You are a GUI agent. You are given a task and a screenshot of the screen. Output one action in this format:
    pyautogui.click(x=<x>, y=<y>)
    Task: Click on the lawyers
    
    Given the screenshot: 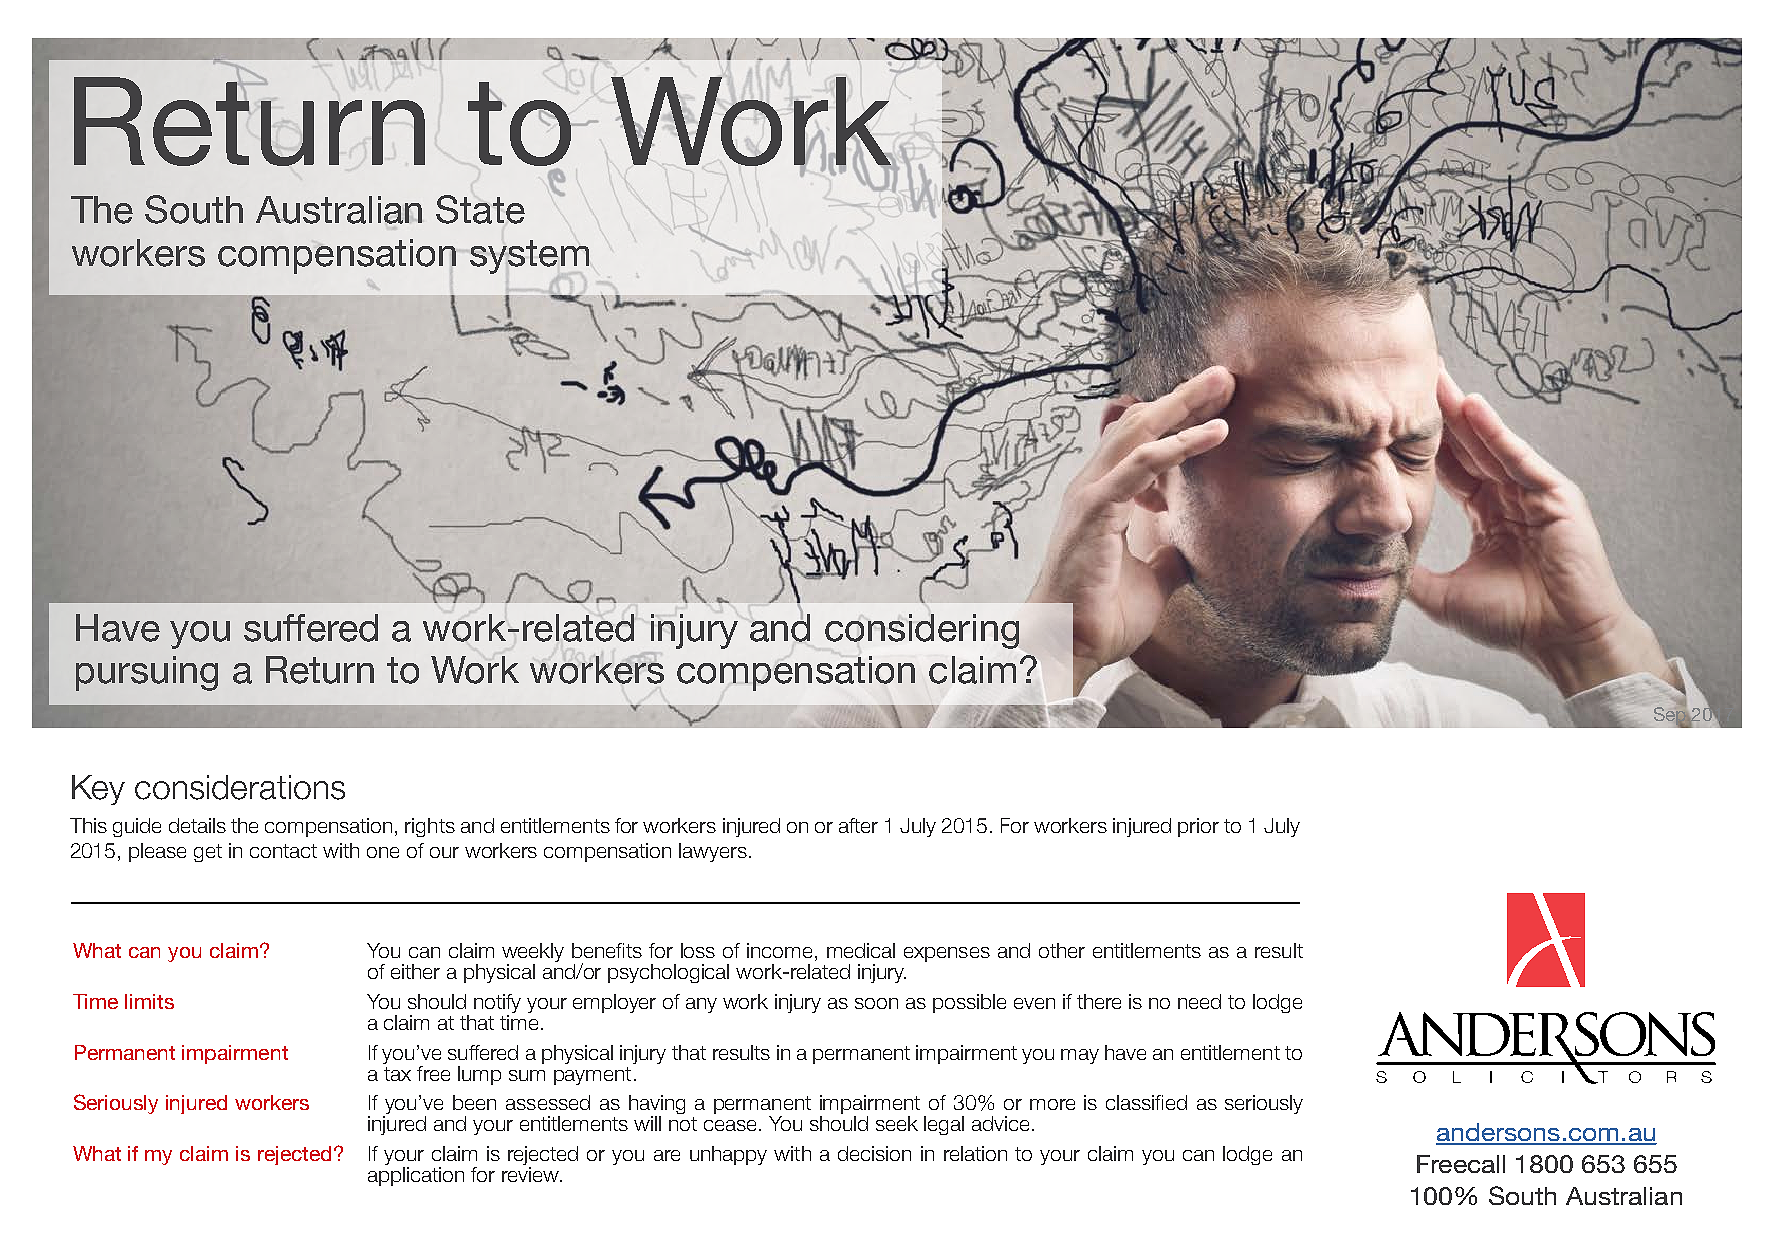 What is the action you would take?
    pyautogui.click(x=713, y=852)
